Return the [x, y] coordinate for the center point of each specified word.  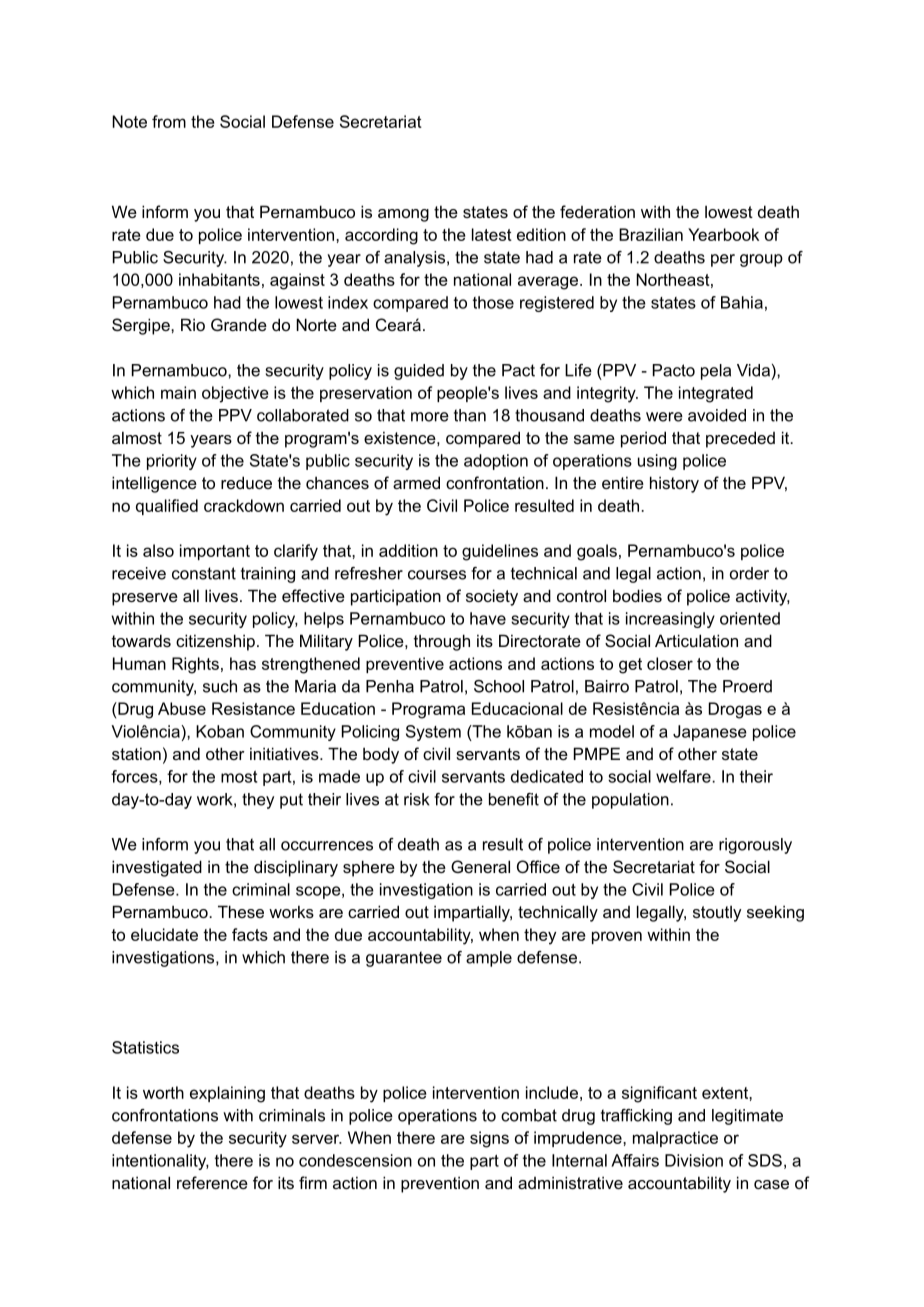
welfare [684, 776]
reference [212, 1182]
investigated [157, 868]
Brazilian [651, 234]
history [674, 484]
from [169, 121]
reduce [246, 482]
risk [417, 799]
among [403, 215]
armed [416, 482]
